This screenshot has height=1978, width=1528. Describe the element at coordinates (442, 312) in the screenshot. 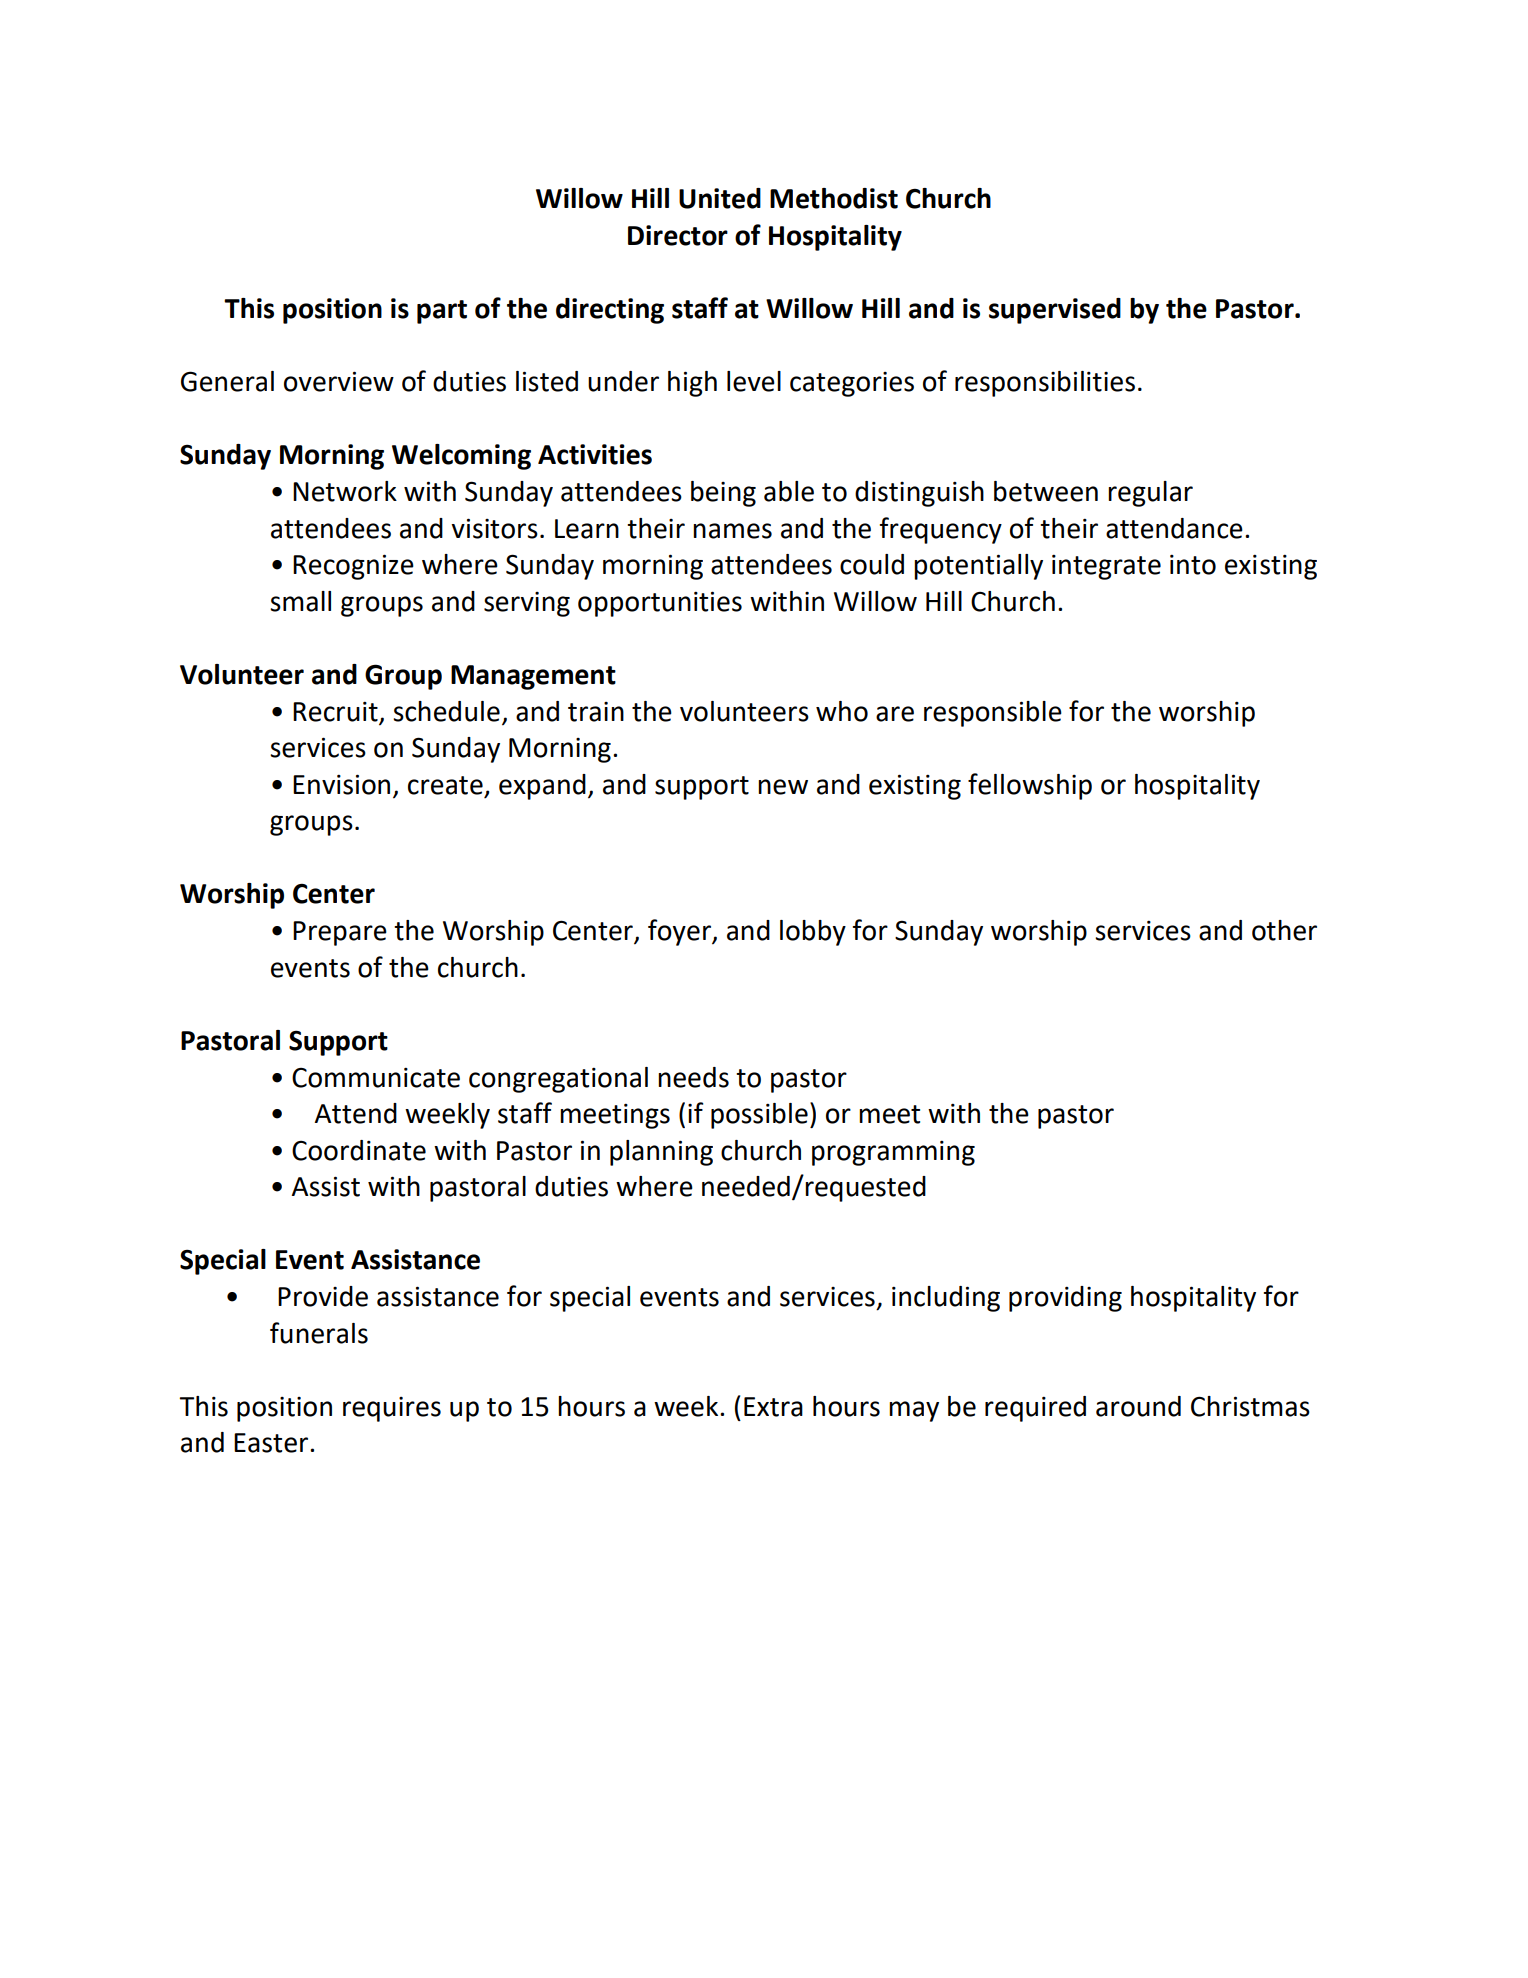

I see `part` at that location.
